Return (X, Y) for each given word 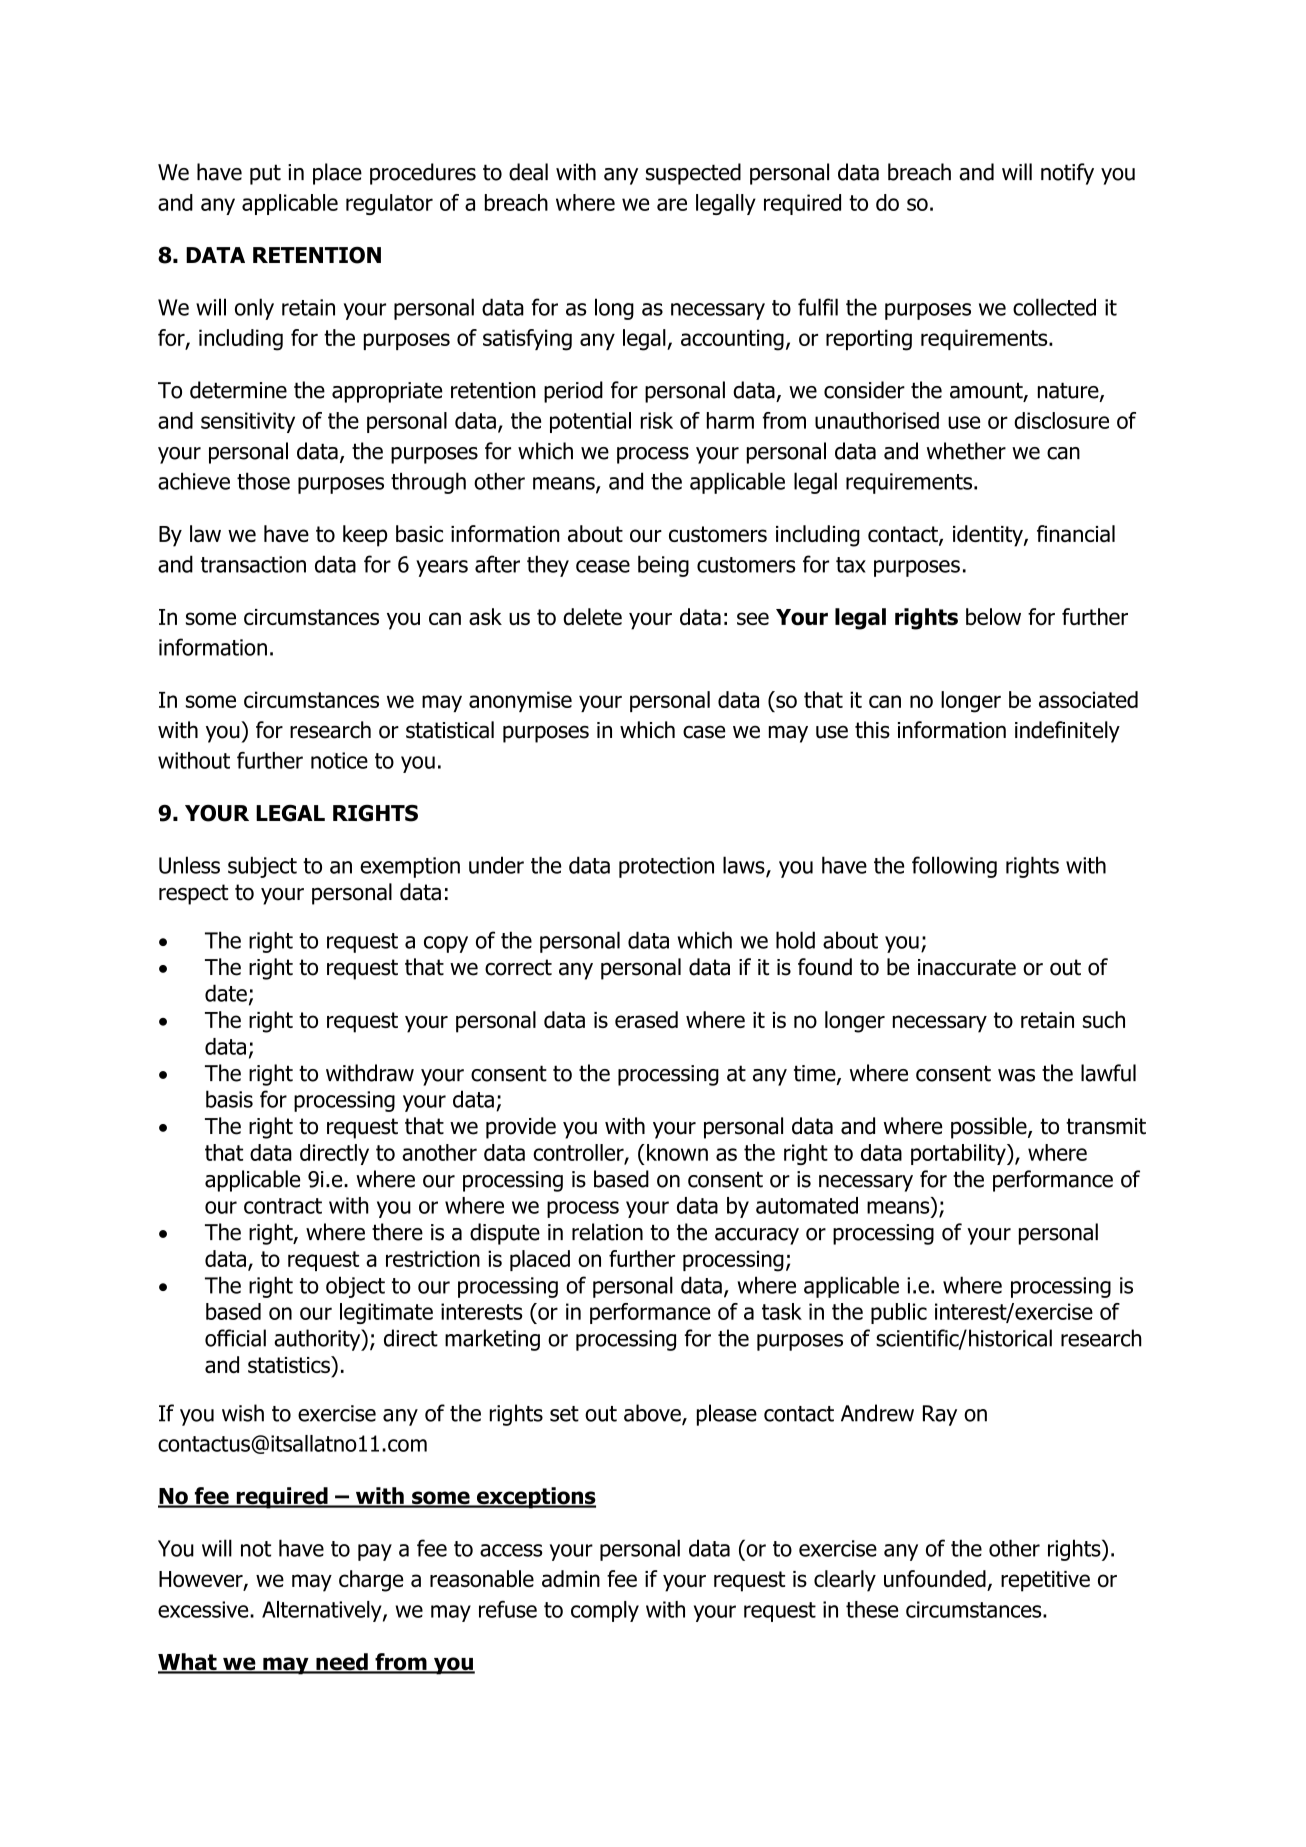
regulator (389, 204)
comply (605, 1611)
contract (283, 1206)
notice (339, 760)
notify (1067, 174)
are (672, 204)
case (704, 732)
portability (959, 1154)
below (993, 616)
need (342, 1663)
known (677, 1152)
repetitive (1045, 1581)
